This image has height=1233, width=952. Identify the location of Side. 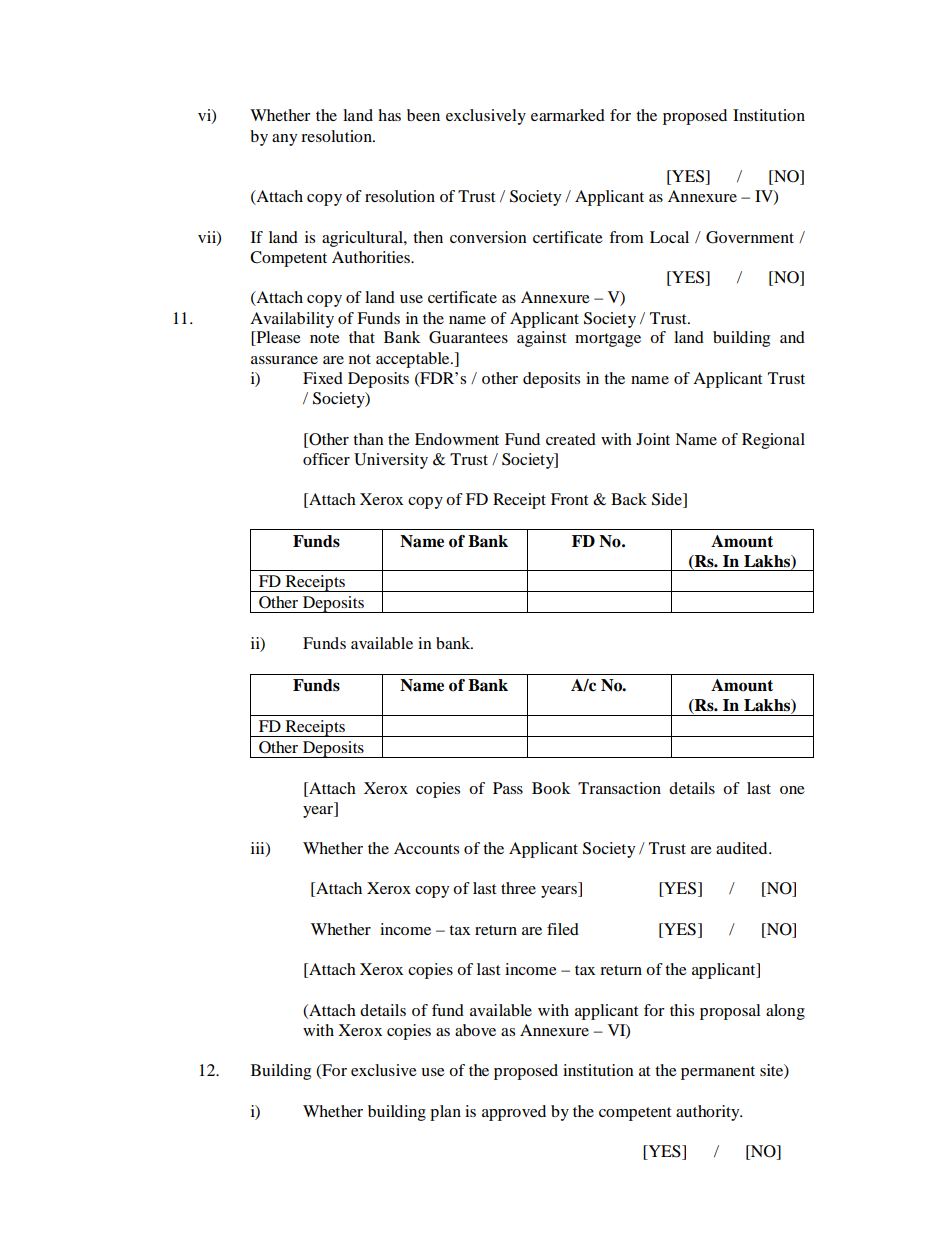
(668, 500).
